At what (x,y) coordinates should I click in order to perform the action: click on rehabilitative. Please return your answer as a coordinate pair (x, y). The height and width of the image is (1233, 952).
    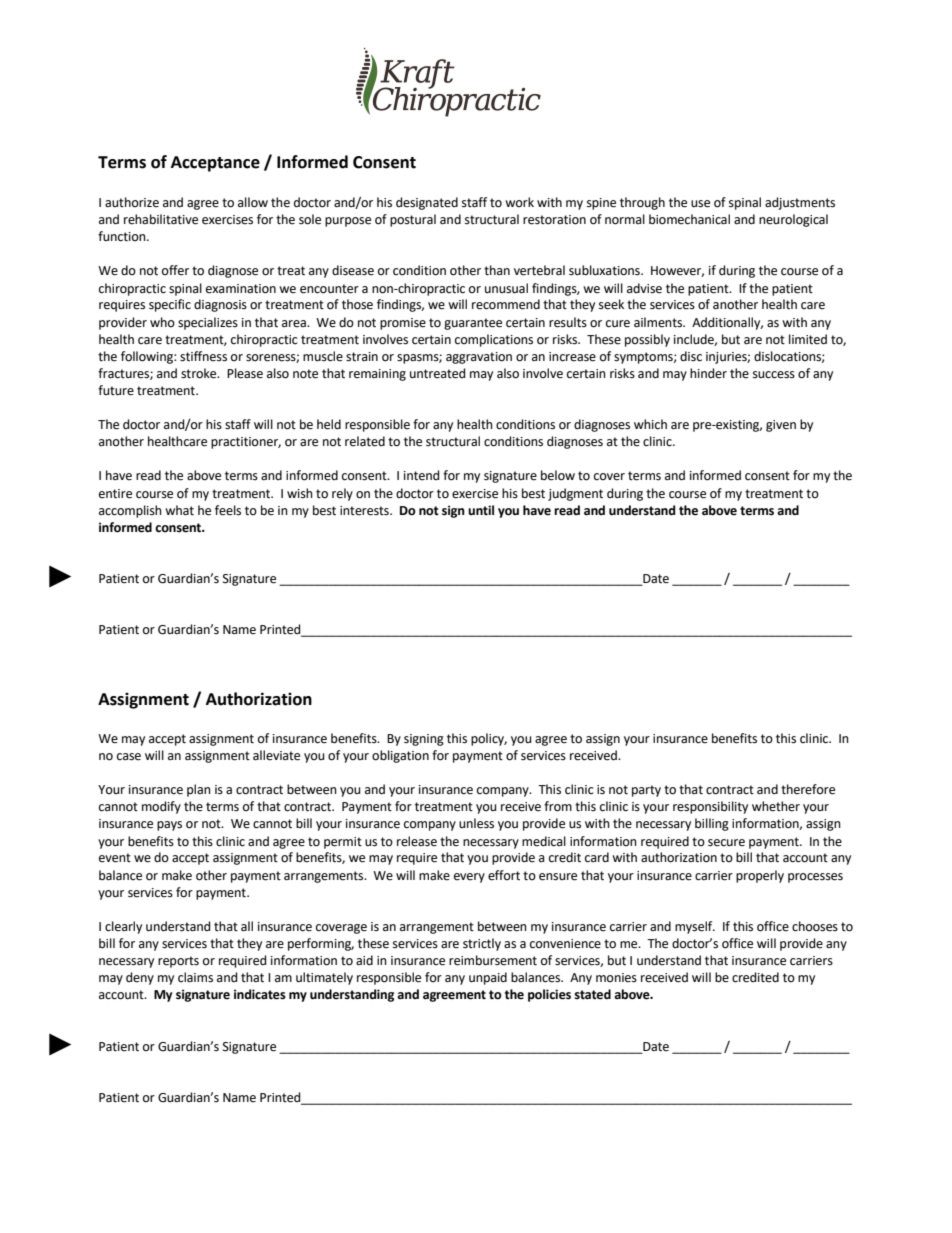
    Looking at the image, I should click on (161, 219).
